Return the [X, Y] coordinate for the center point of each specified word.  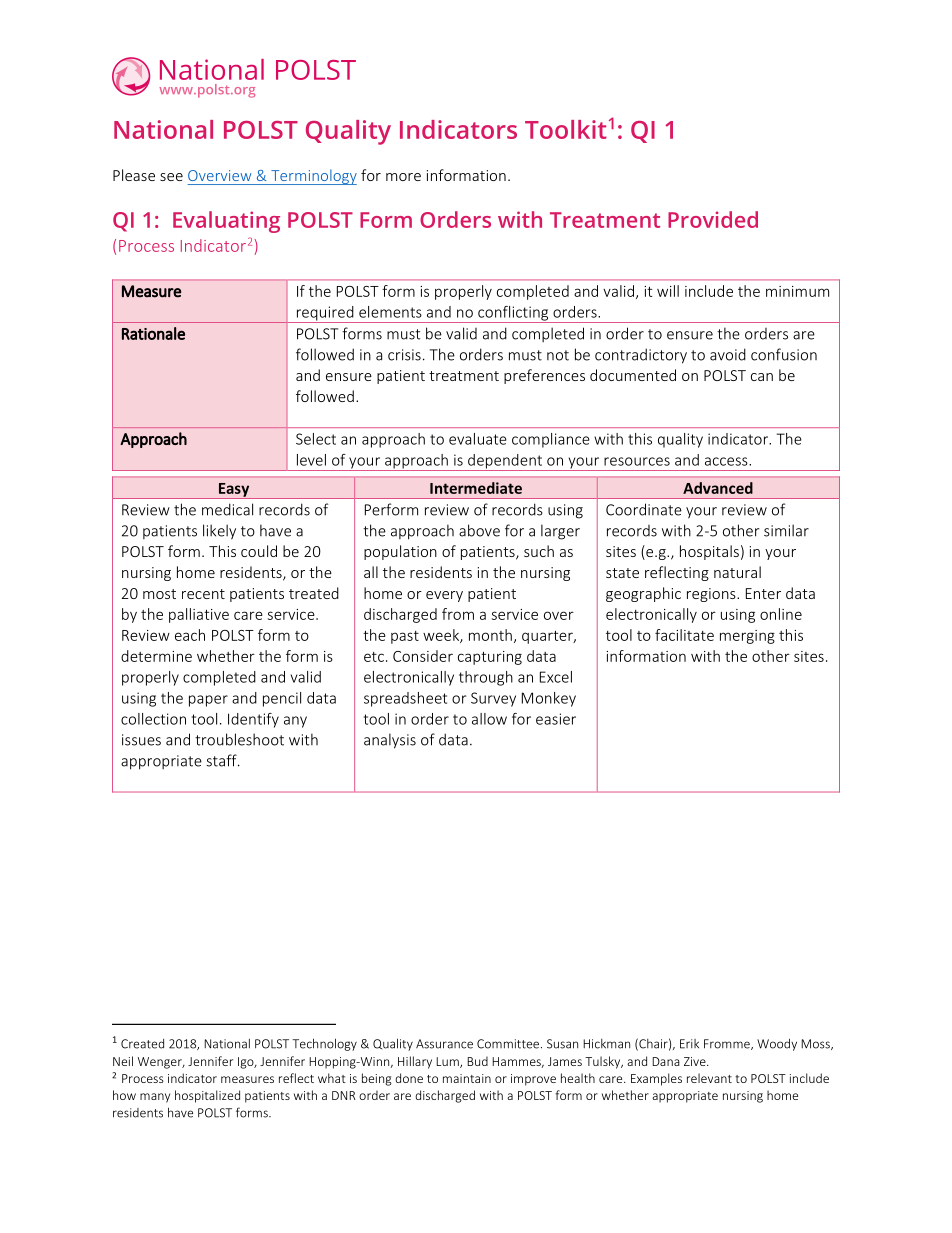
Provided [713, 219]
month [490, 635]
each [190, 635]
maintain [467, 1078]
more [403, 177]
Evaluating [226, 222]
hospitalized [207, 1096]
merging [747, 637]
